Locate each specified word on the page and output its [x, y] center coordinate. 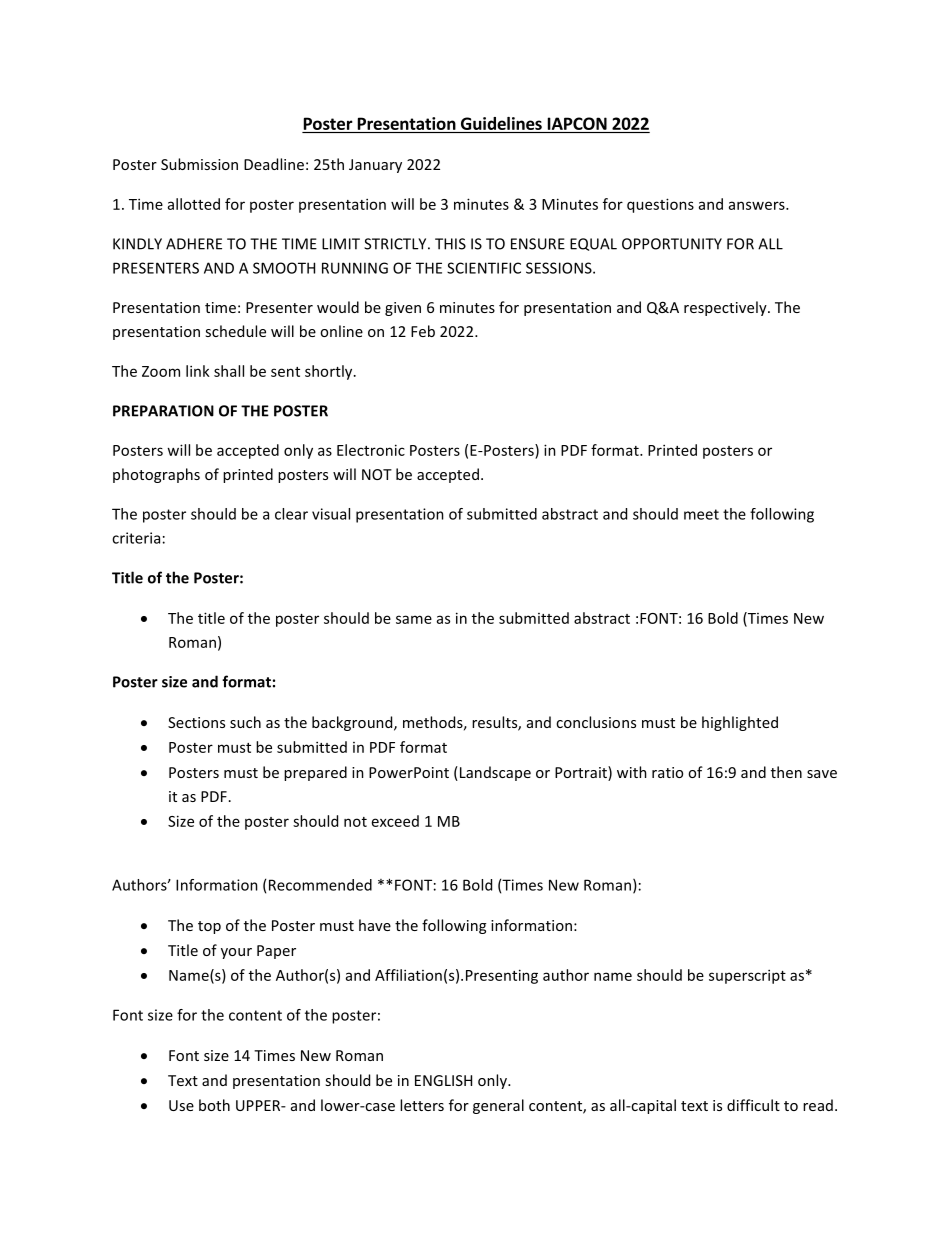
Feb [423, 331]
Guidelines [501, 123]
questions [660, 205]
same [414, 619]
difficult [753, 1105]
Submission [199, 164]
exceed [395, 821]
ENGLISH [443, 1080]
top [209, 927]
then [786, 772]
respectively [726, 308]
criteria [136, 538]
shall [229, 371]
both [214, 1105]
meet [701, 514]
